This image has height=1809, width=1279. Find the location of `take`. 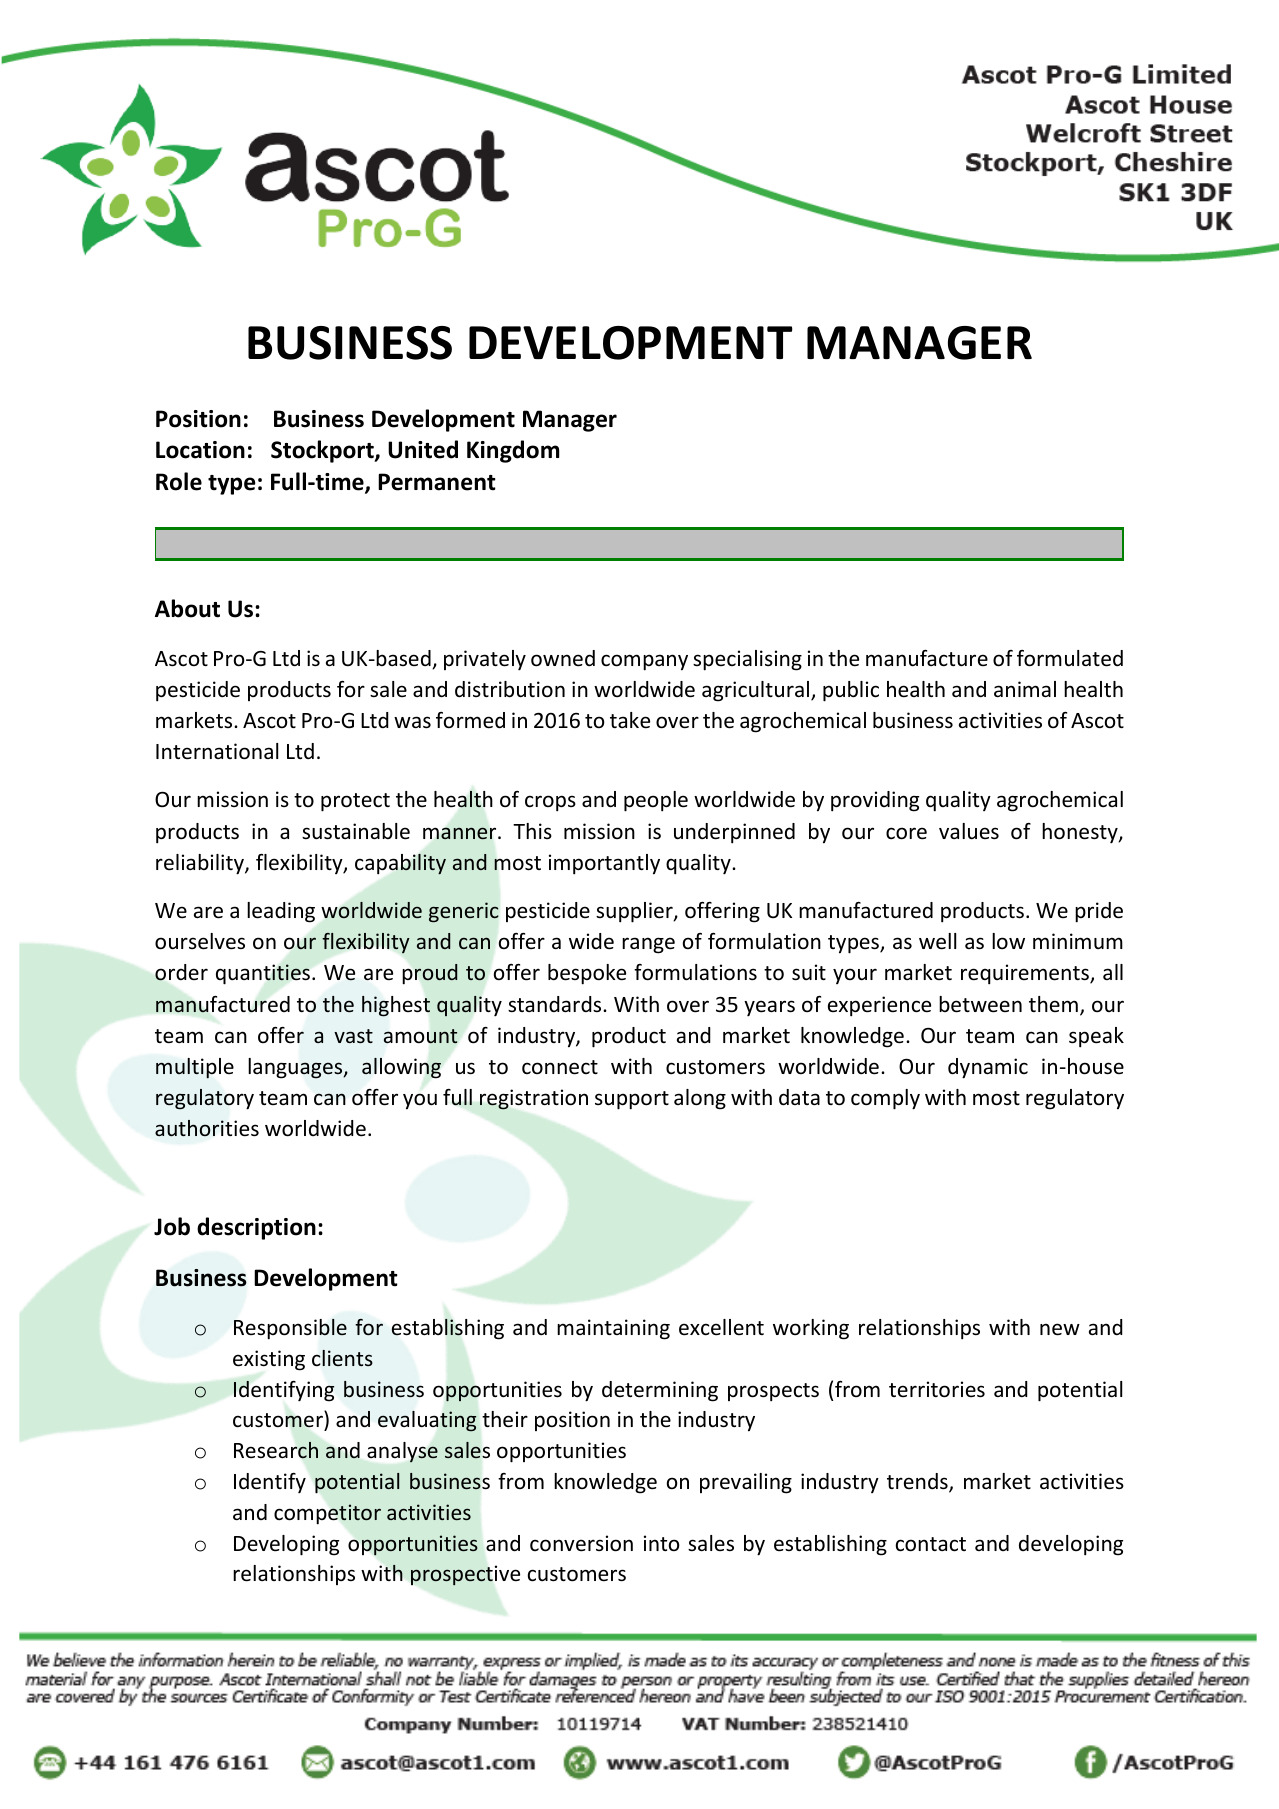

take is located at coordinates (630, 720).
